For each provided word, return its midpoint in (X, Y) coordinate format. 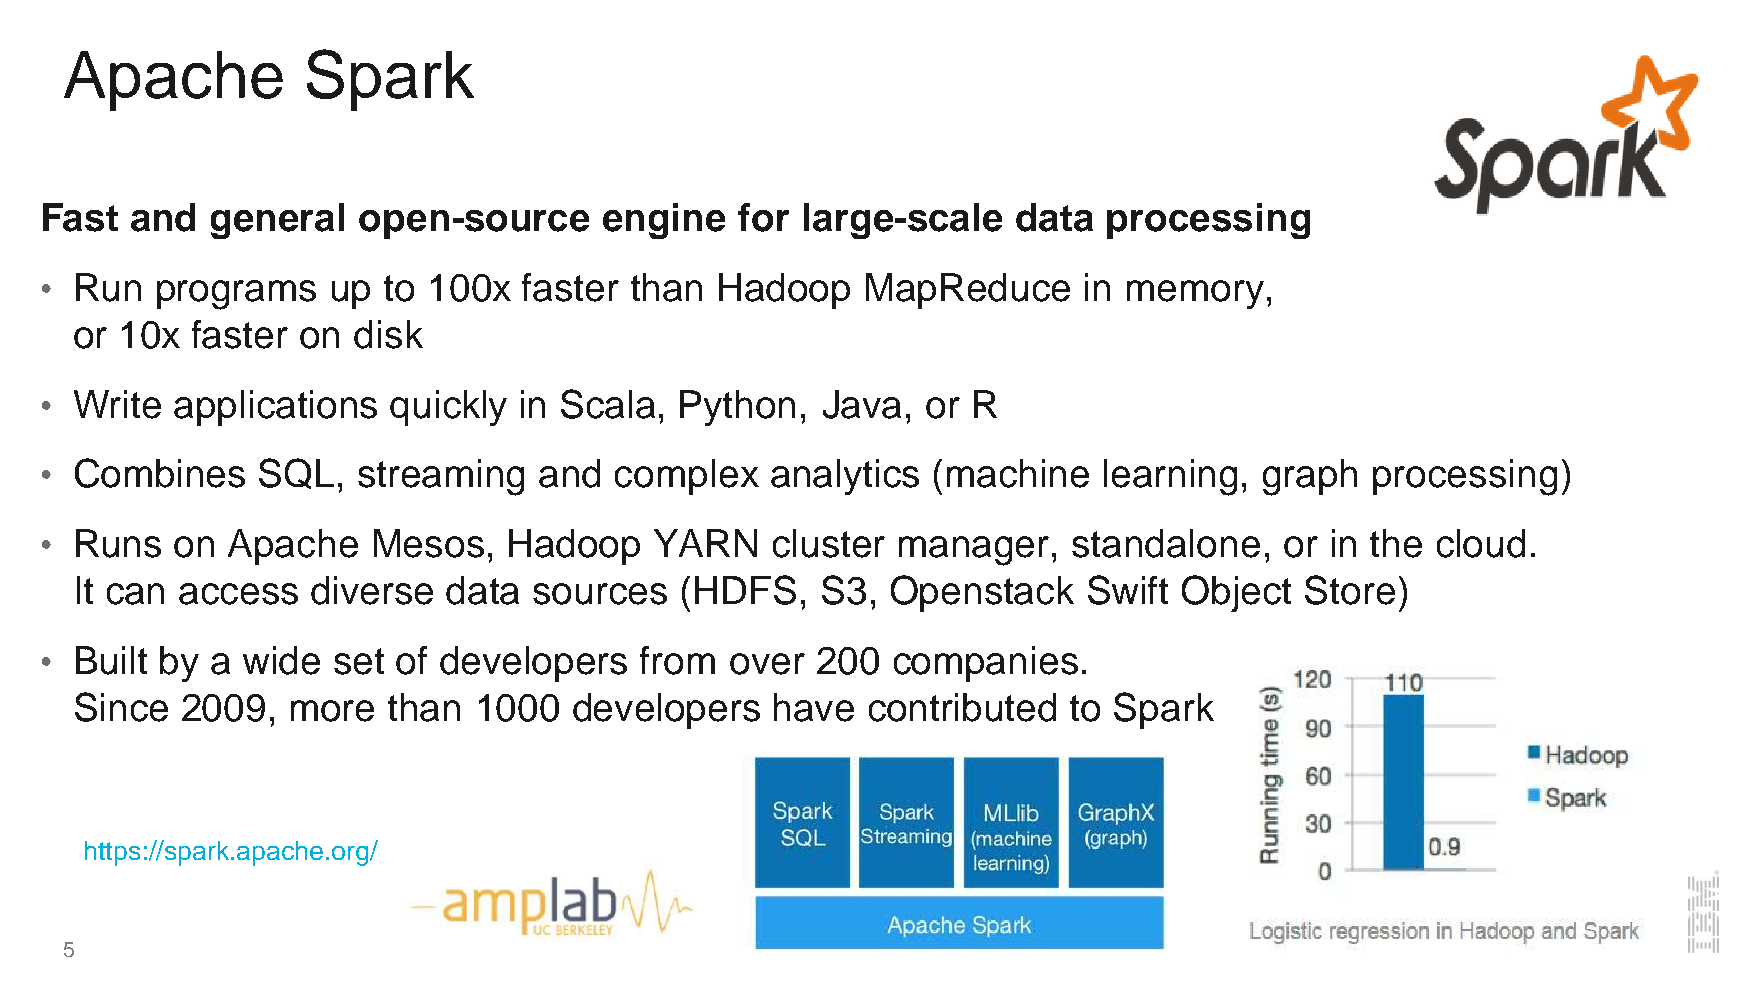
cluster (829, 543)
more (332, 711)
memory (1195, 294)
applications (275, 408)
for (763, 217)
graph (1310, 477)
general (277, 221)
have (814, 707)
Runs (118, 543)
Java (862, 404)
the (1396, 543)
